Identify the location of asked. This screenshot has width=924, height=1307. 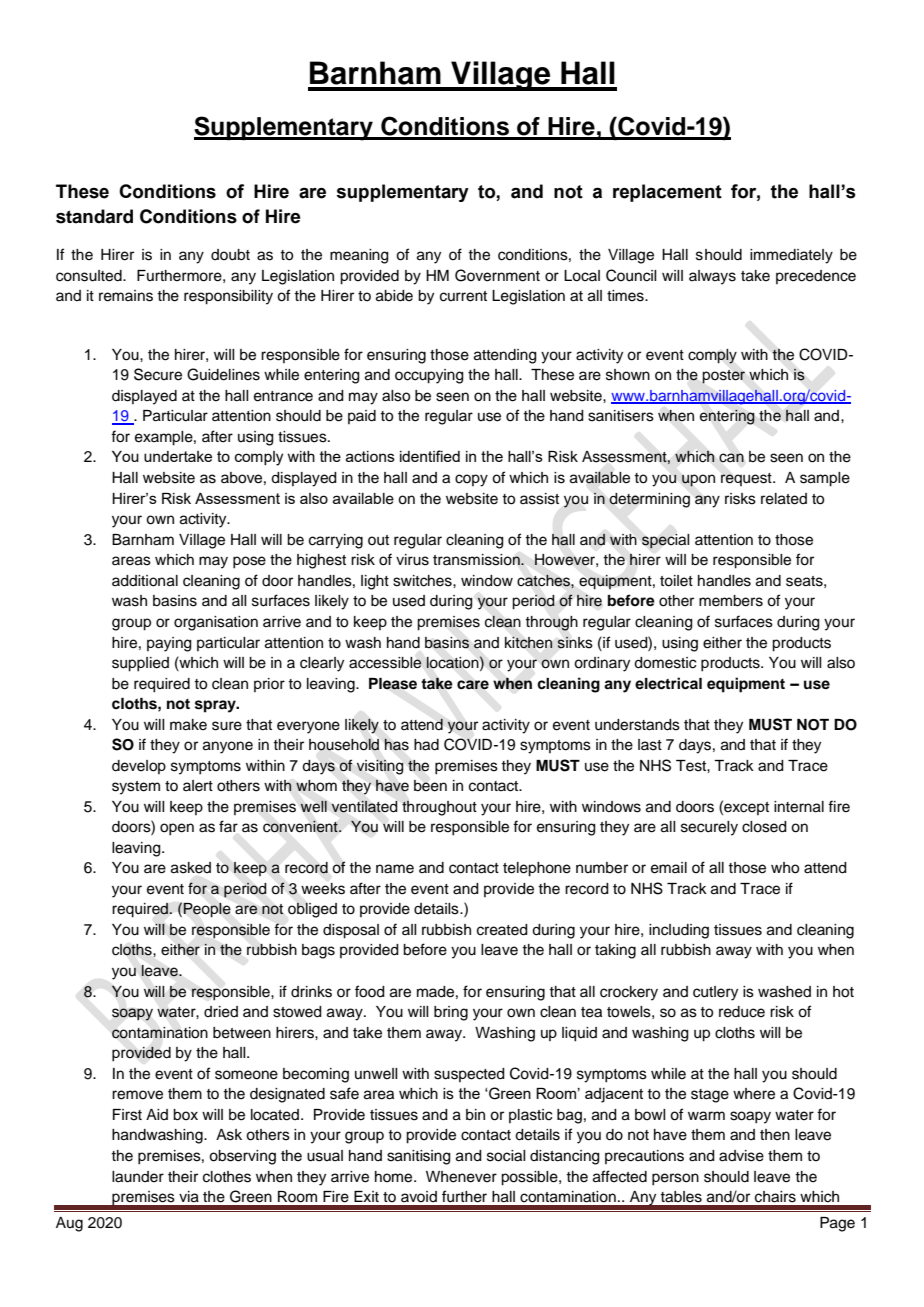
(191, 868).
